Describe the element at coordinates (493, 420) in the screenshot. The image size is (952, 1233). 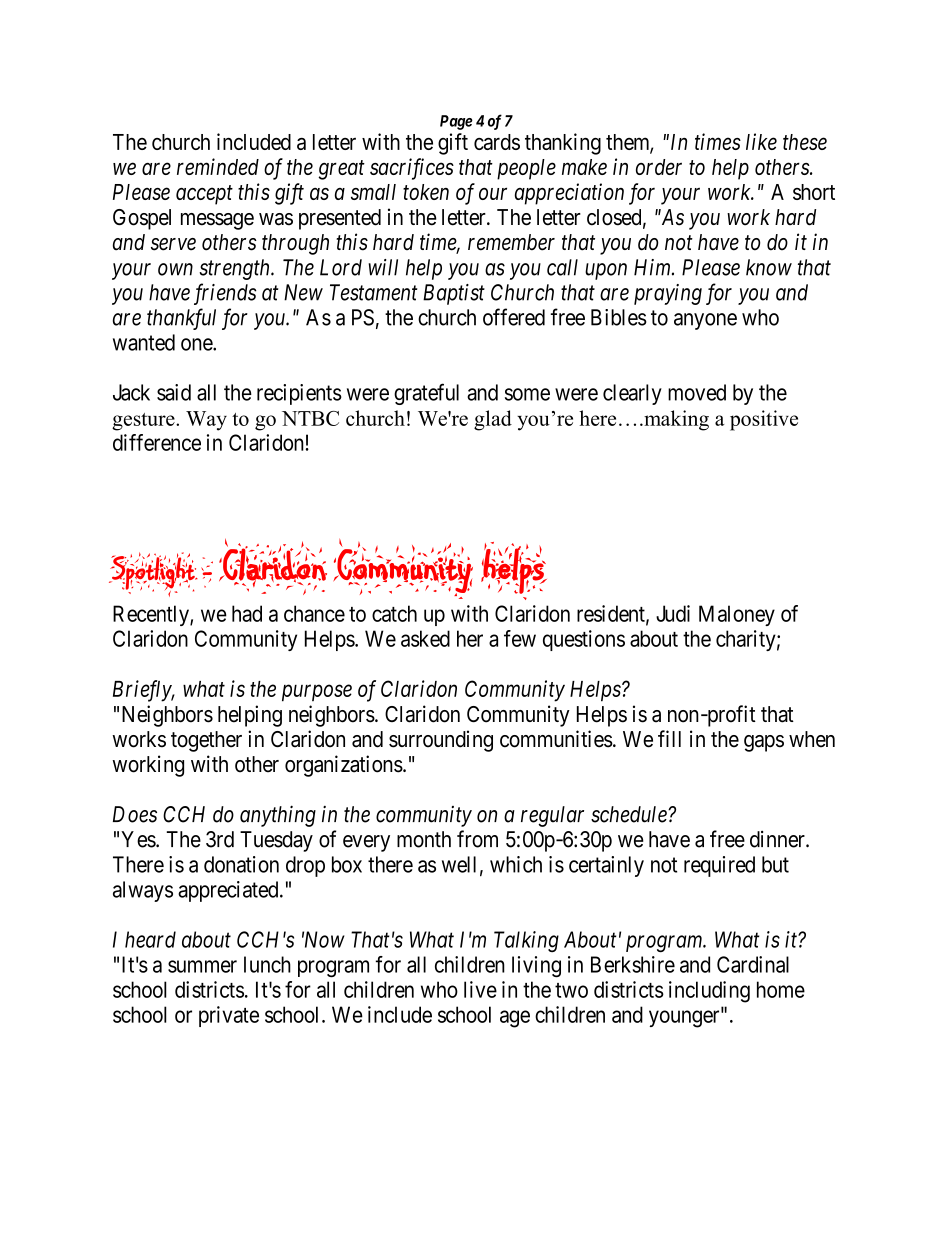
I see `glad` at that location.
